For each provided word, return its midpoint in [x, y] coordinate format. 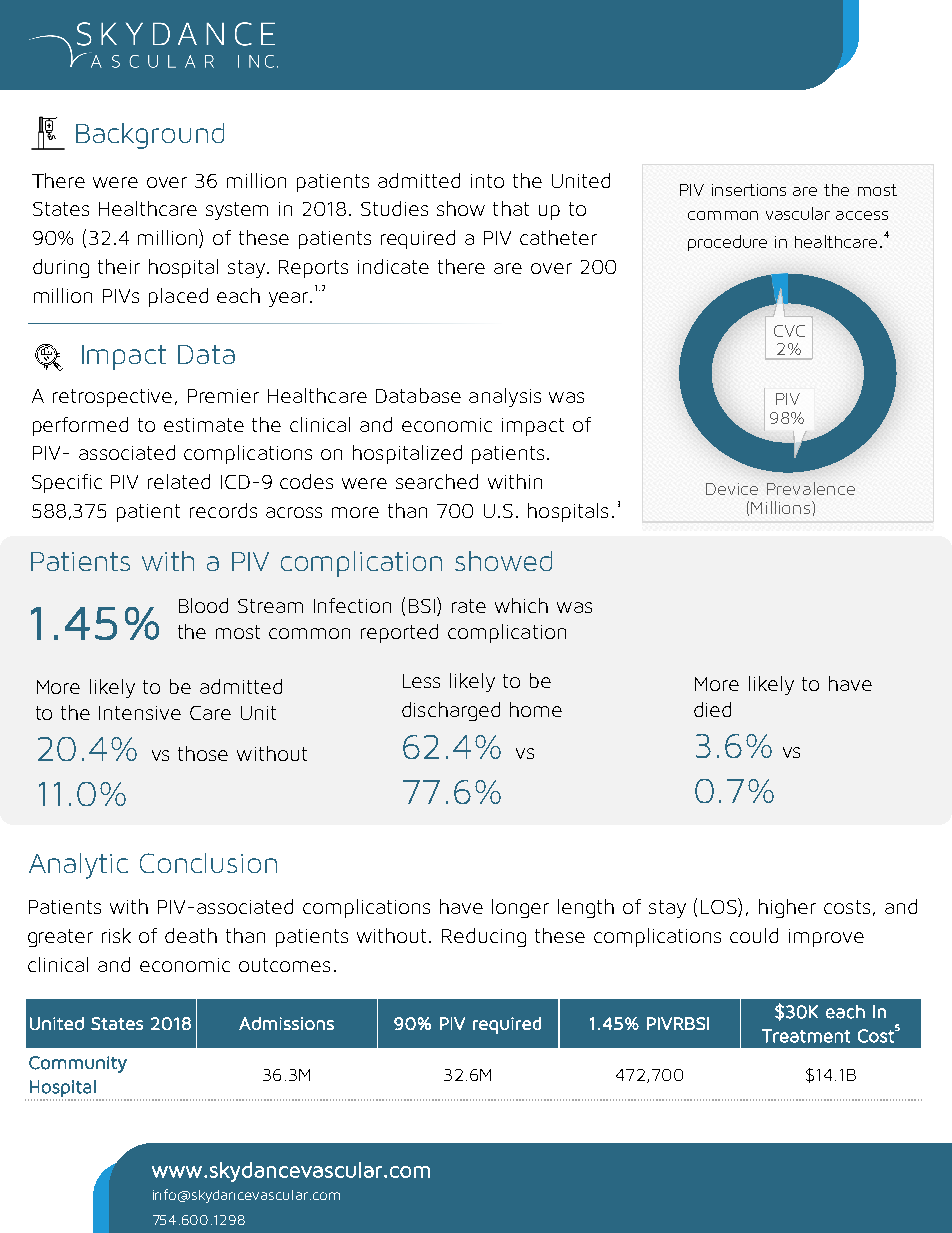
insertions [749, 190]
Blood [203, 605]
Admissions [286, 1023]
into [487, 181]
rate [469, 606]
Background [150, 136]
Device [732, 489]
